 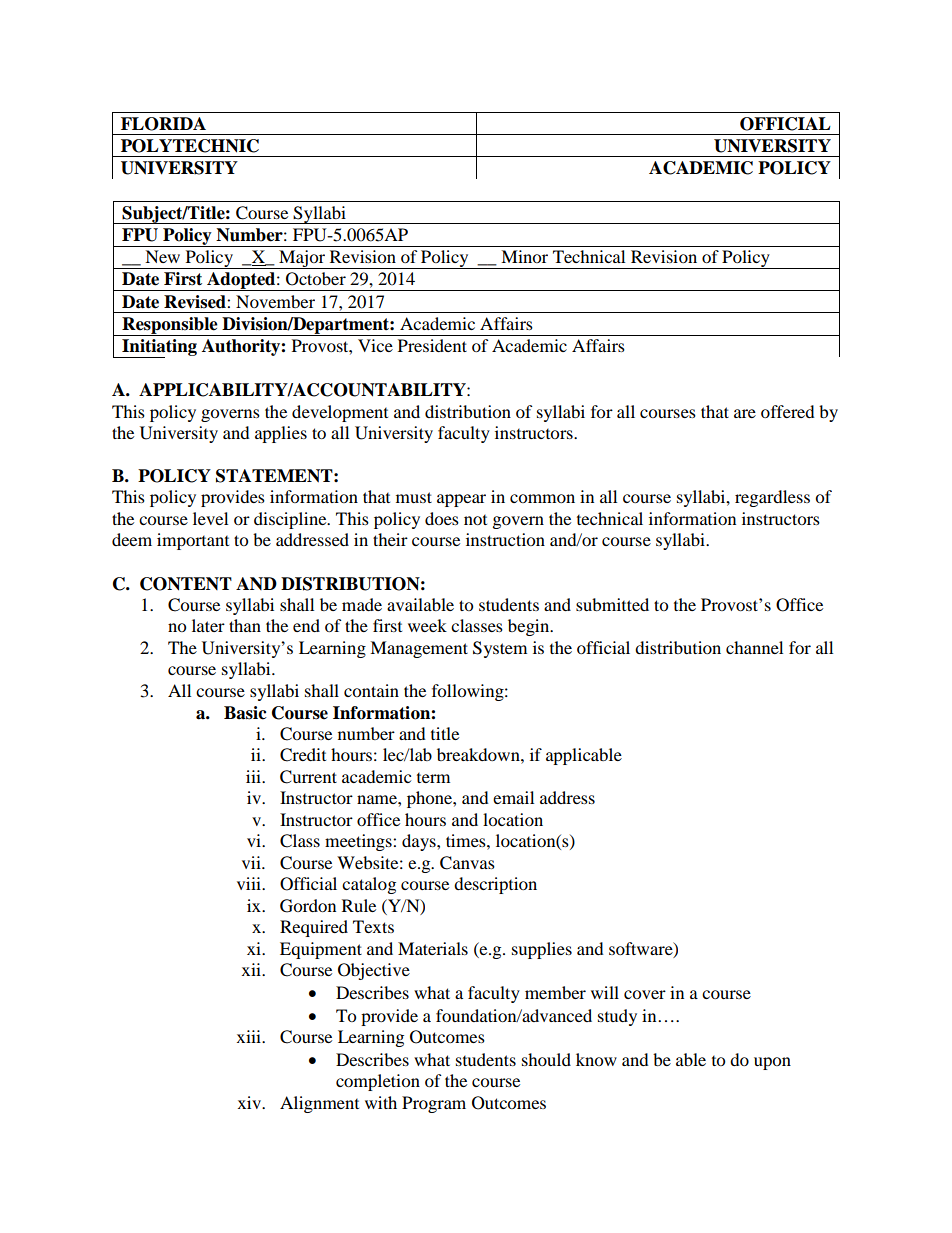 I want to click on level, so click(x=210, y=518).
